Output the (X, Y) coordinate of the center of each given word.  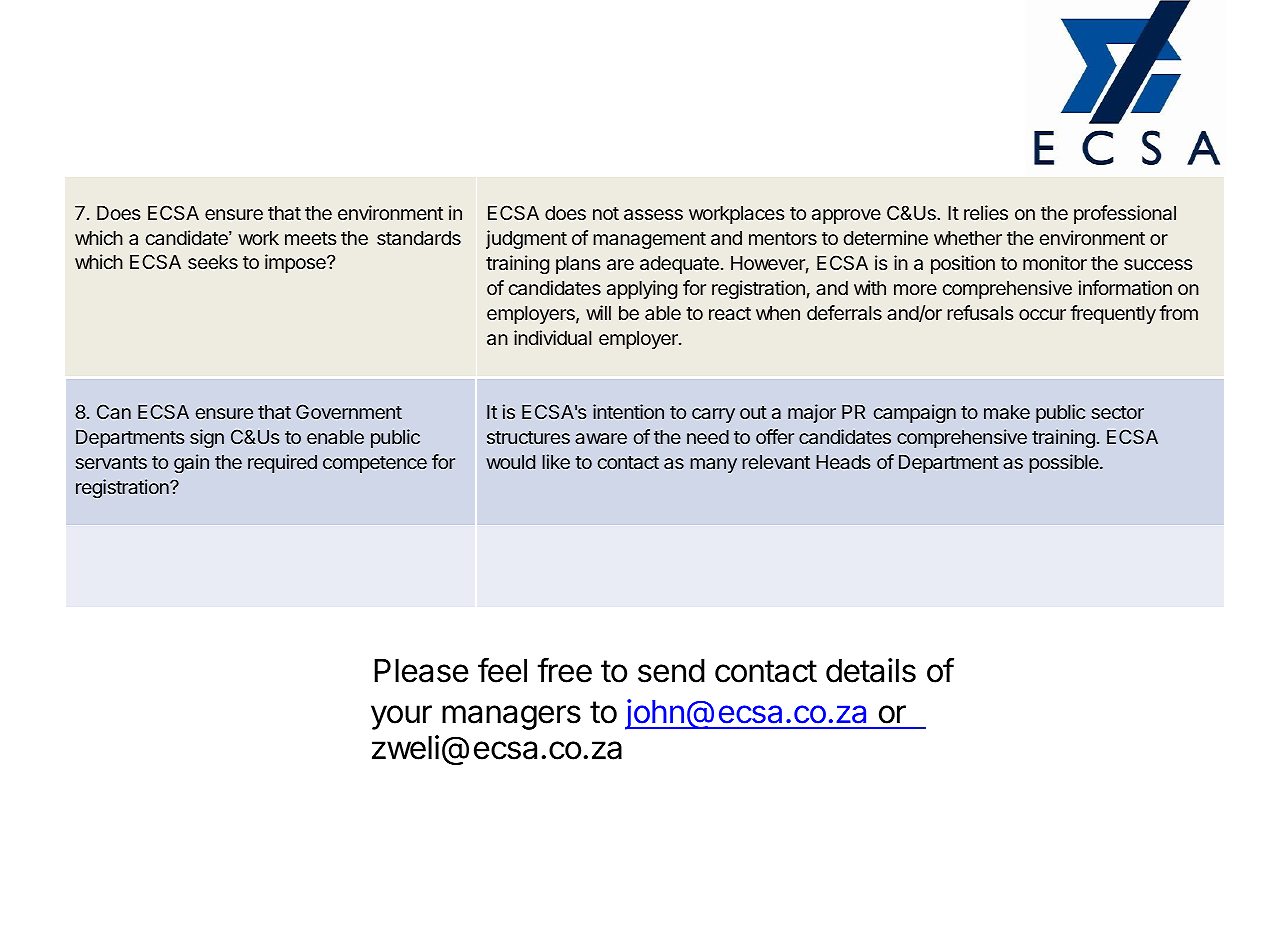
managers (511, 717)
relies (986, 212)
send (671, 671)
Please (421, 671)
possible (1065, 463)
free (565, 670)
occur (1042, 314)
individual (553, 337)
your (401, 717)
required (282, 463)
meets (311, 238)
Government (349, 411)
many (713, 465)
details (871, 670)
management (649, 240)
